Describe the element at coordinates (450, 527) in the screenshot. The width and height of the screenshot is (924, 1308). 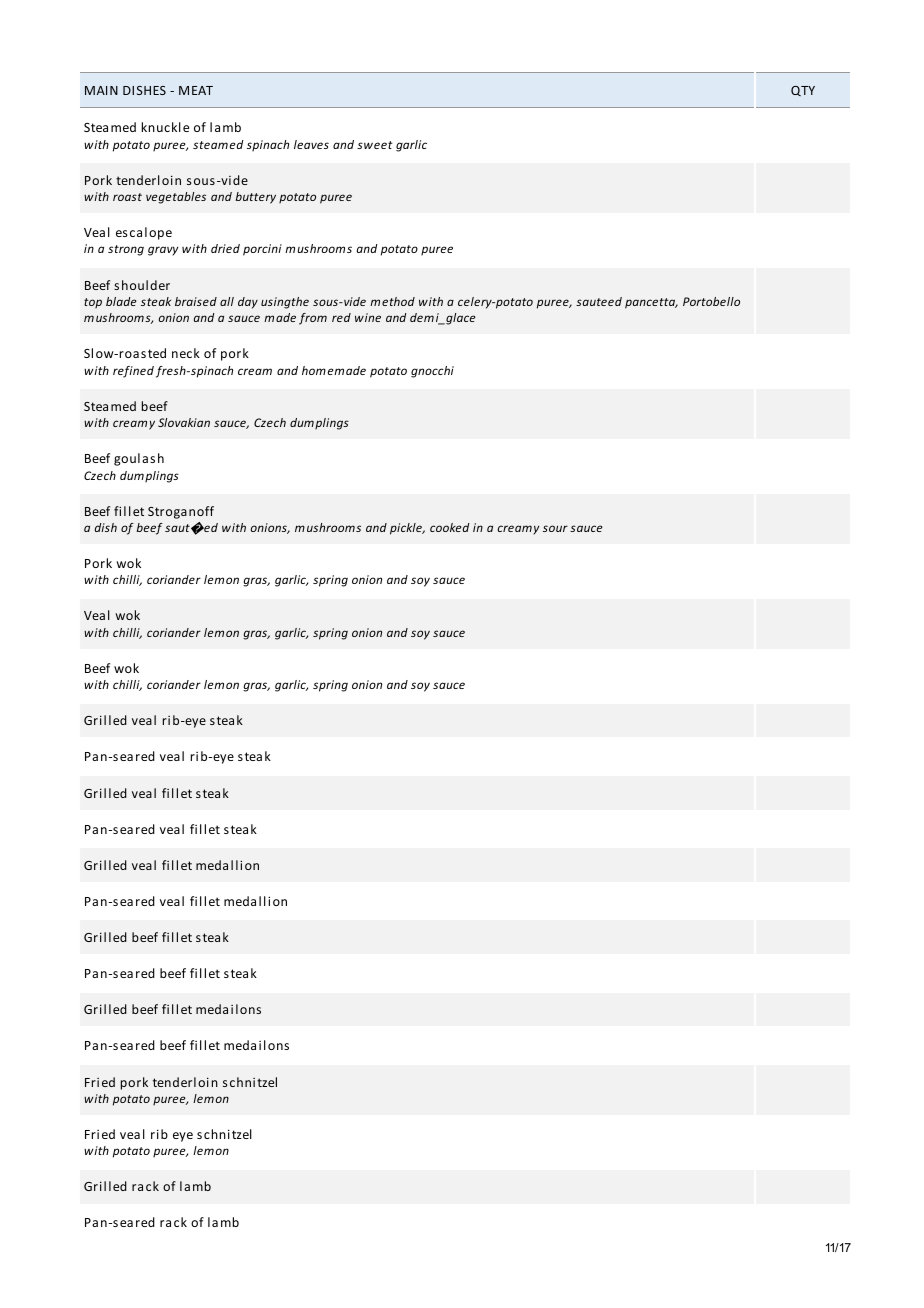
I see `cooked` at that location.
